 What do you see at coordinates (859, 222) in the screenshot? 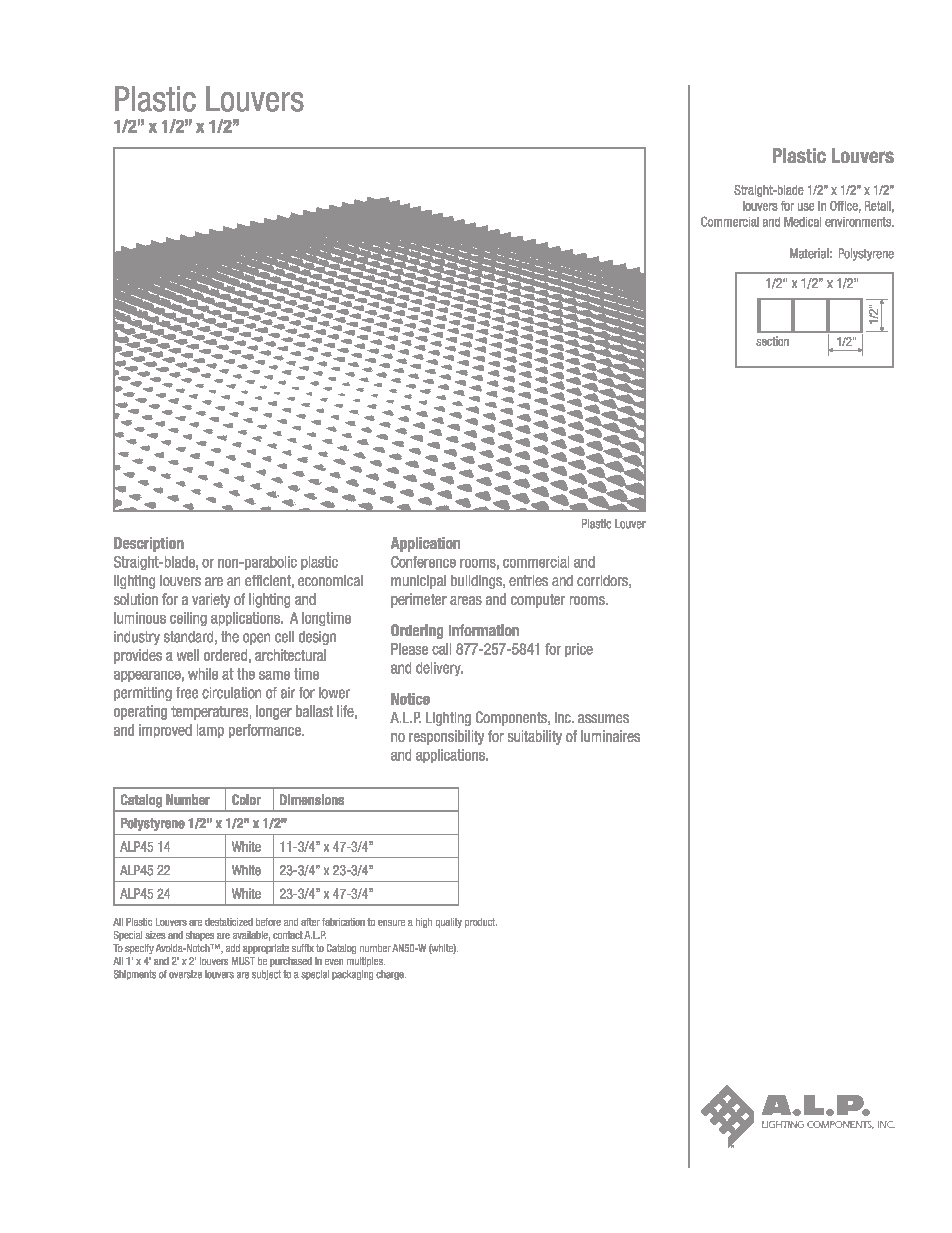
I see `environments` at bounding box center [859, 222].
